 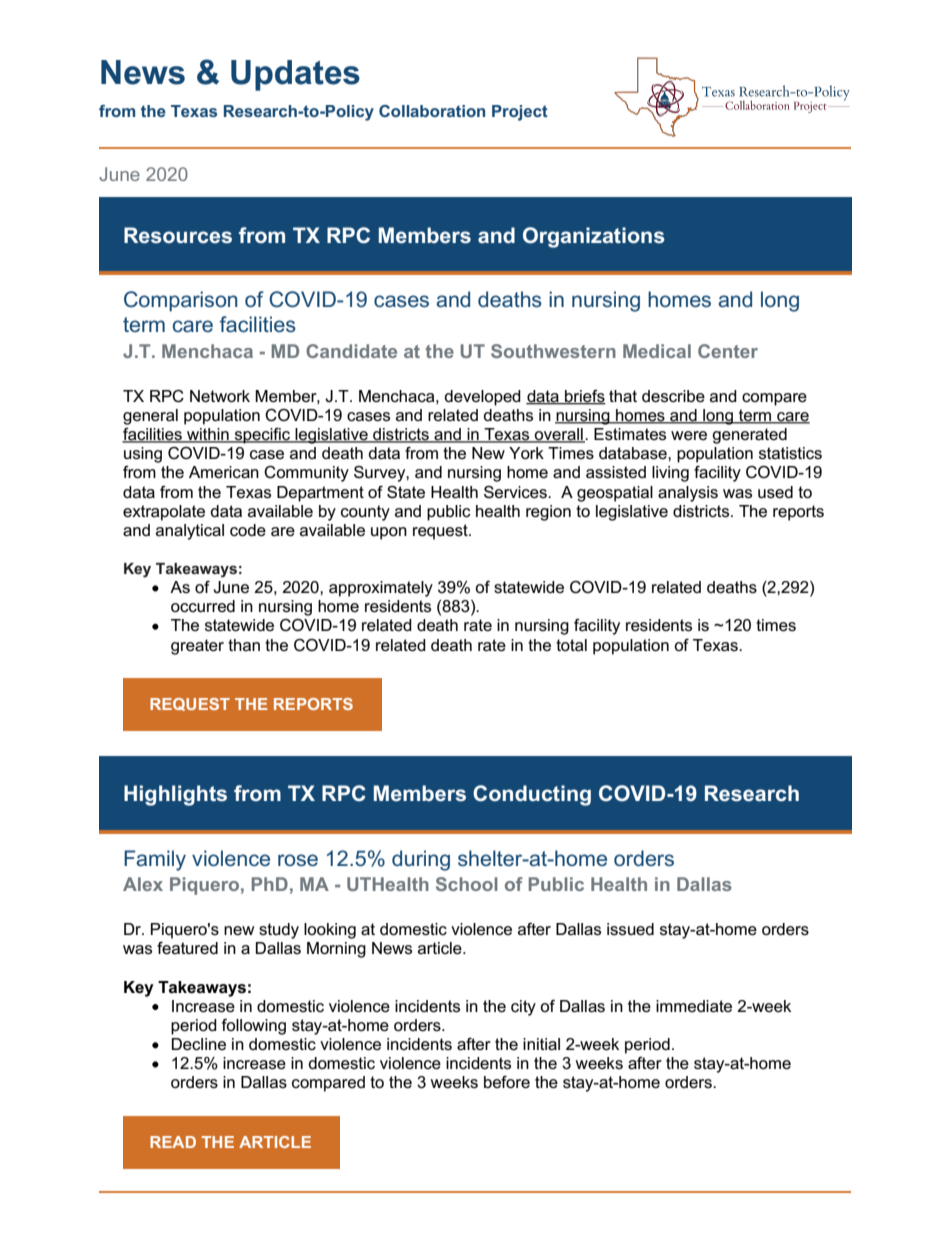 I want to click on Project, so click(x=520, y=113).
